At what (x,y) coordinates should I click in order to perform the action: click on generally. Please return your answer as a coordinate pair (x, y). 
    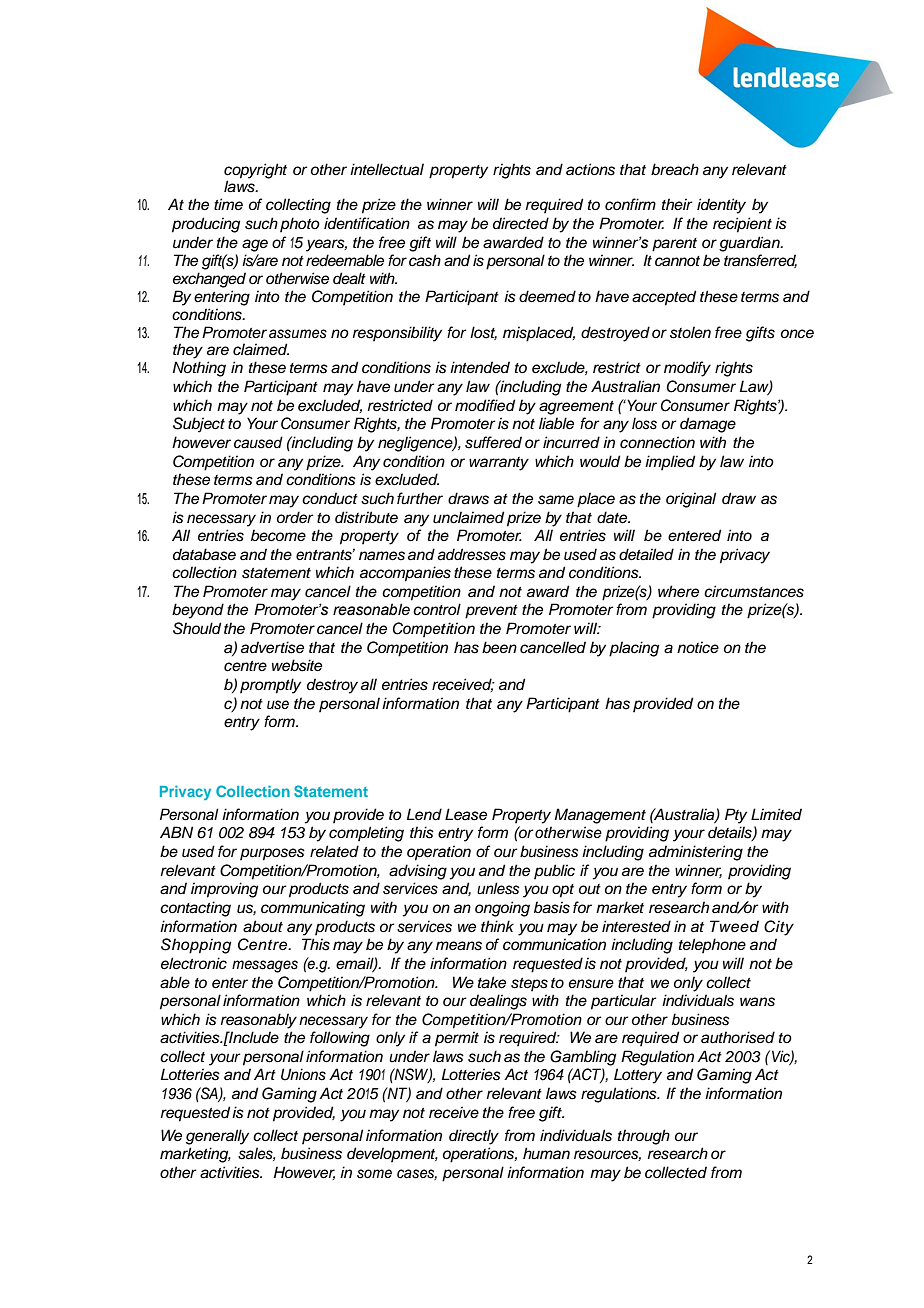
    Looking at the image, I should click on (217, 1137).
